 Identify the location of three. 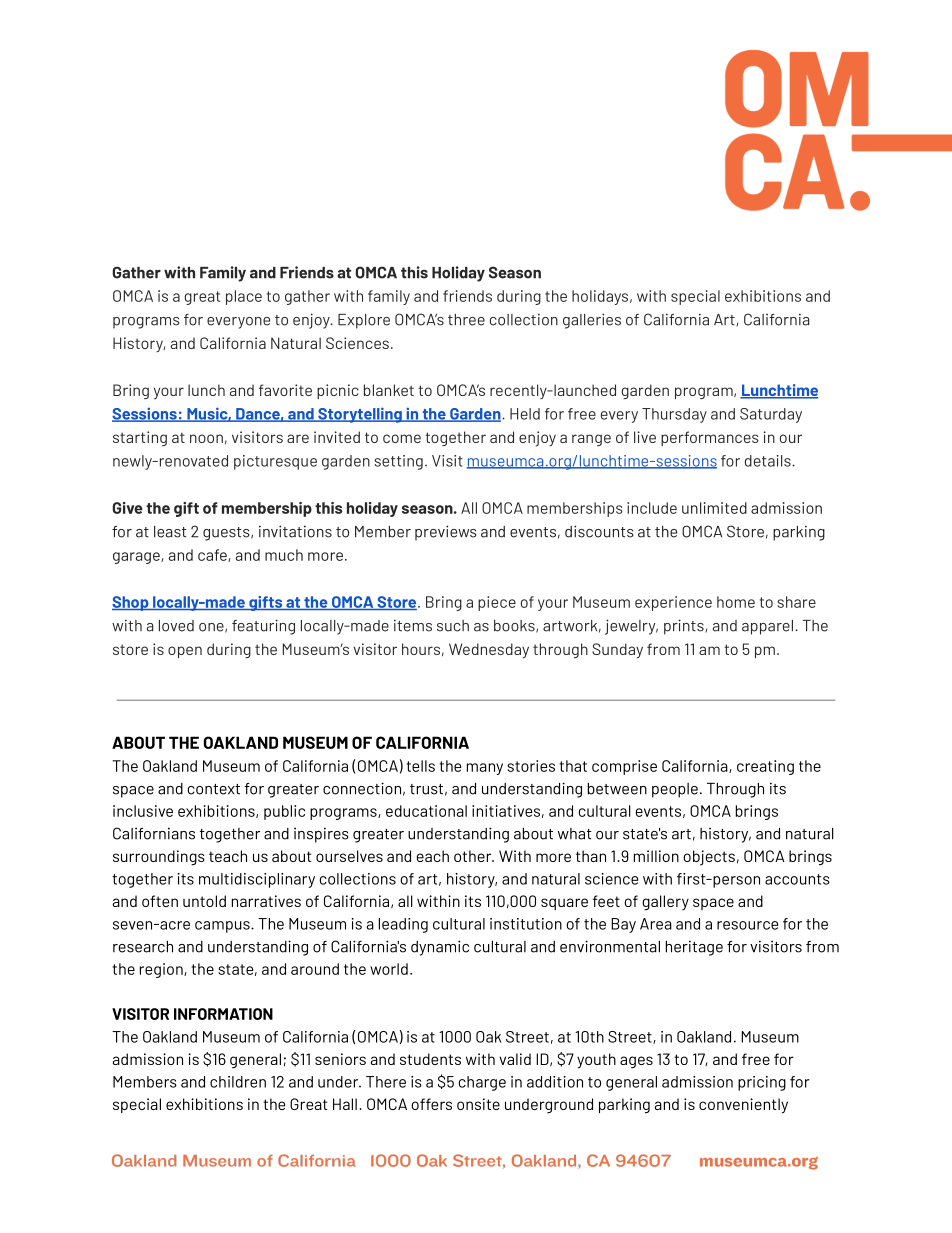
(466, 320).
